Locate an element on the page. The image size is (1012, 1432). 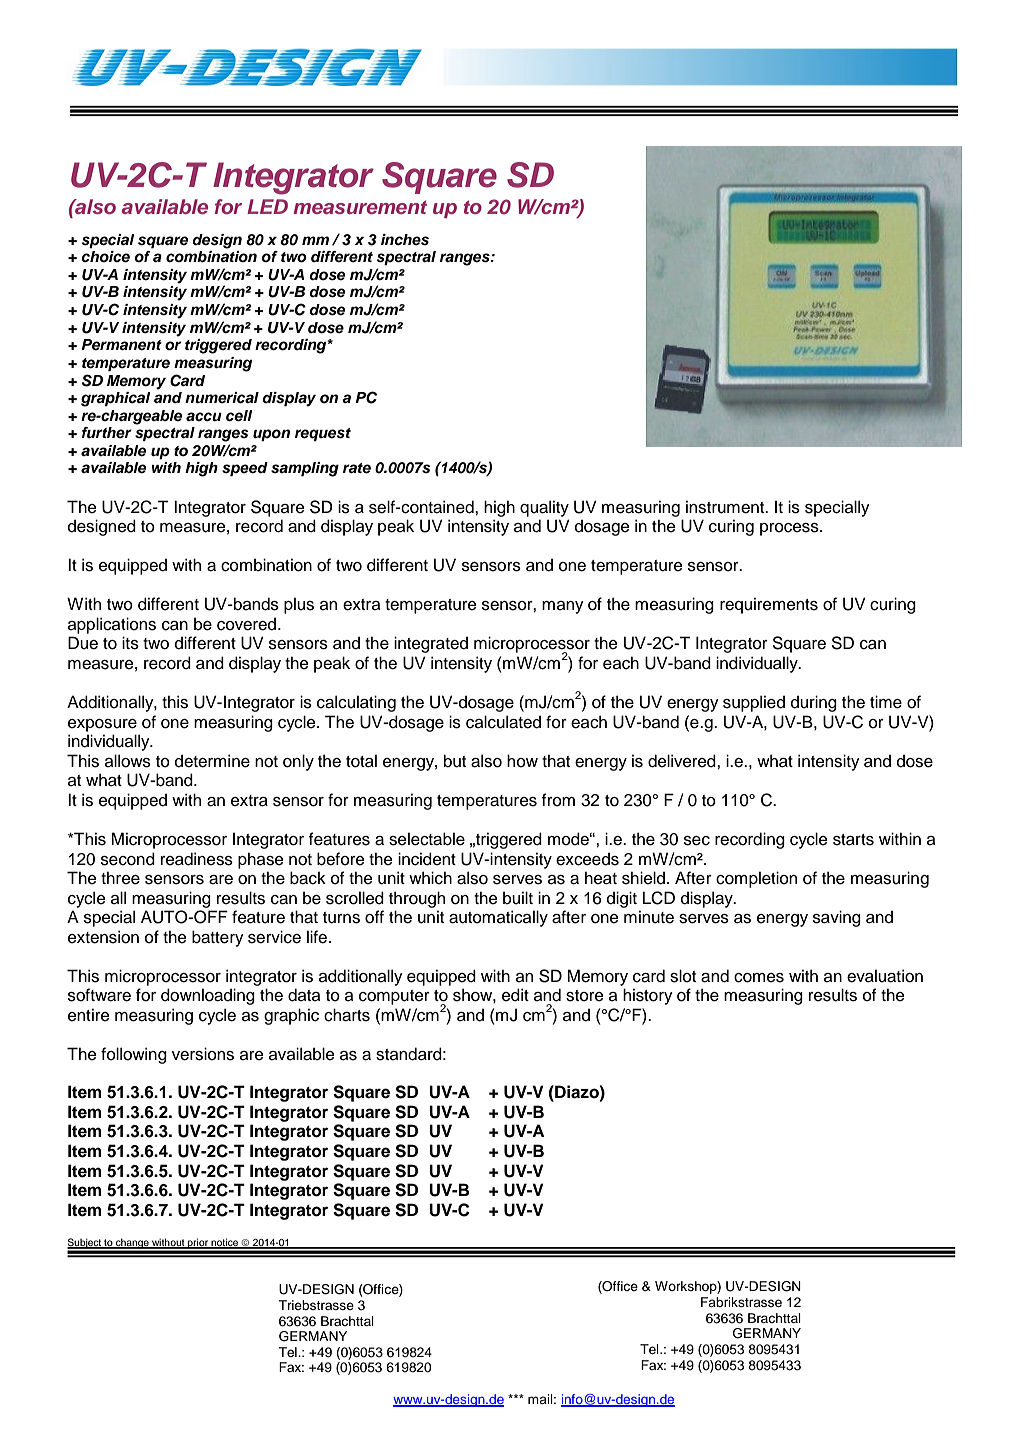
inches is located at coordinates (405, 240).
